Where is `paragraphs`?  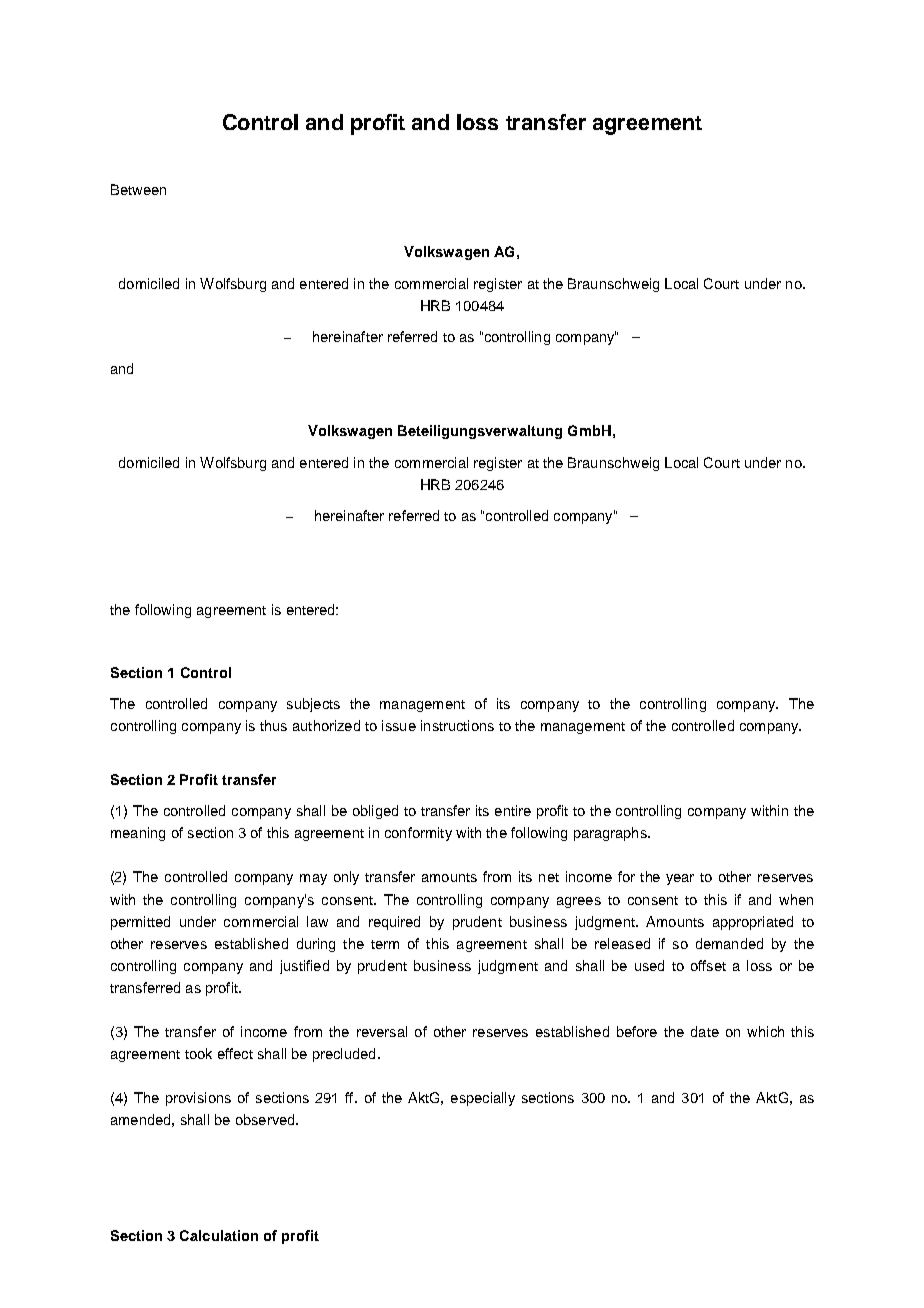
paragraphs is located at coordinates (611, 834).
